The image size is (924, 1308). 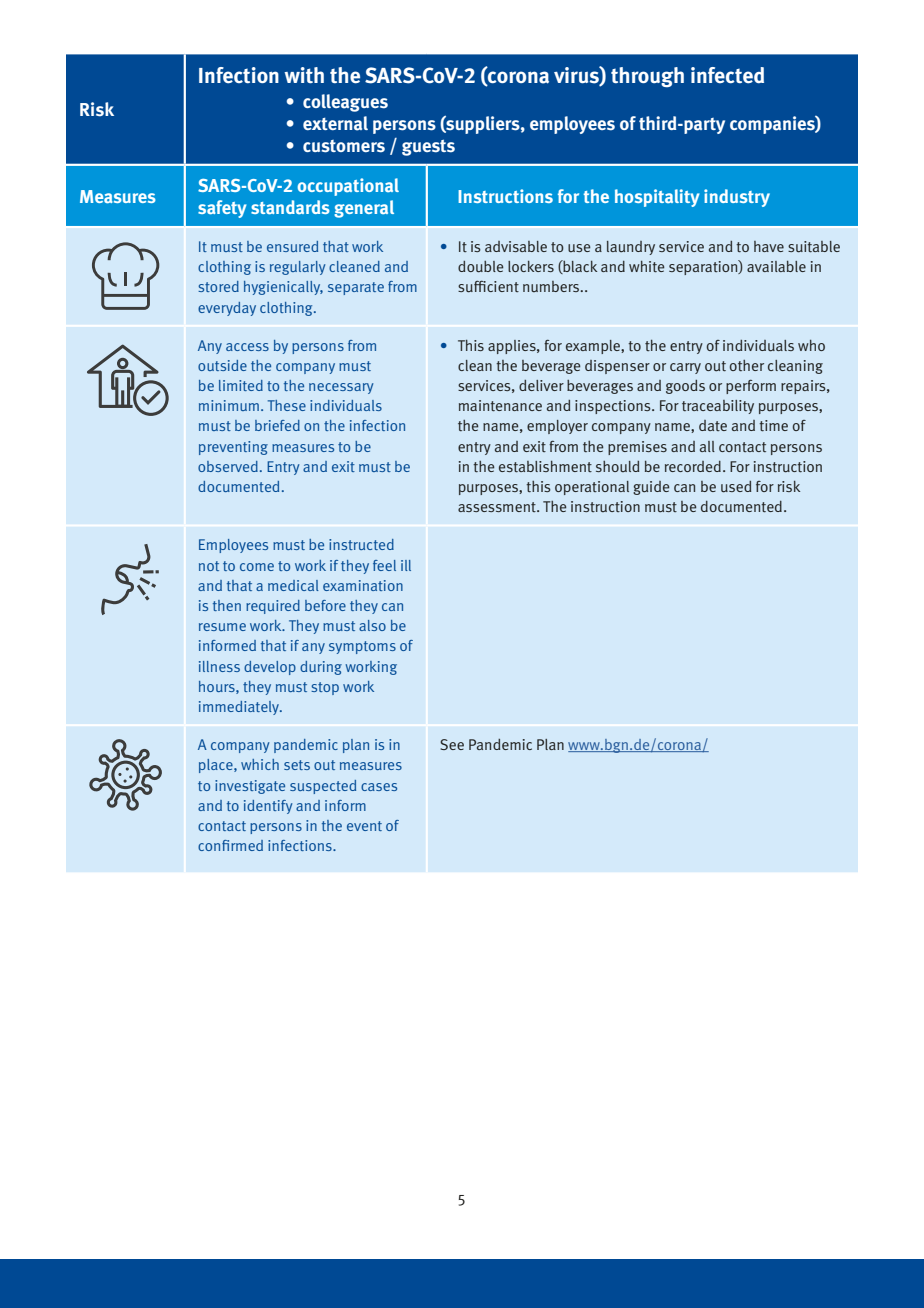 What do you see at coordinates (228, 466) in the screenshot?
I see `observed` at bounding box center [228, 466].
